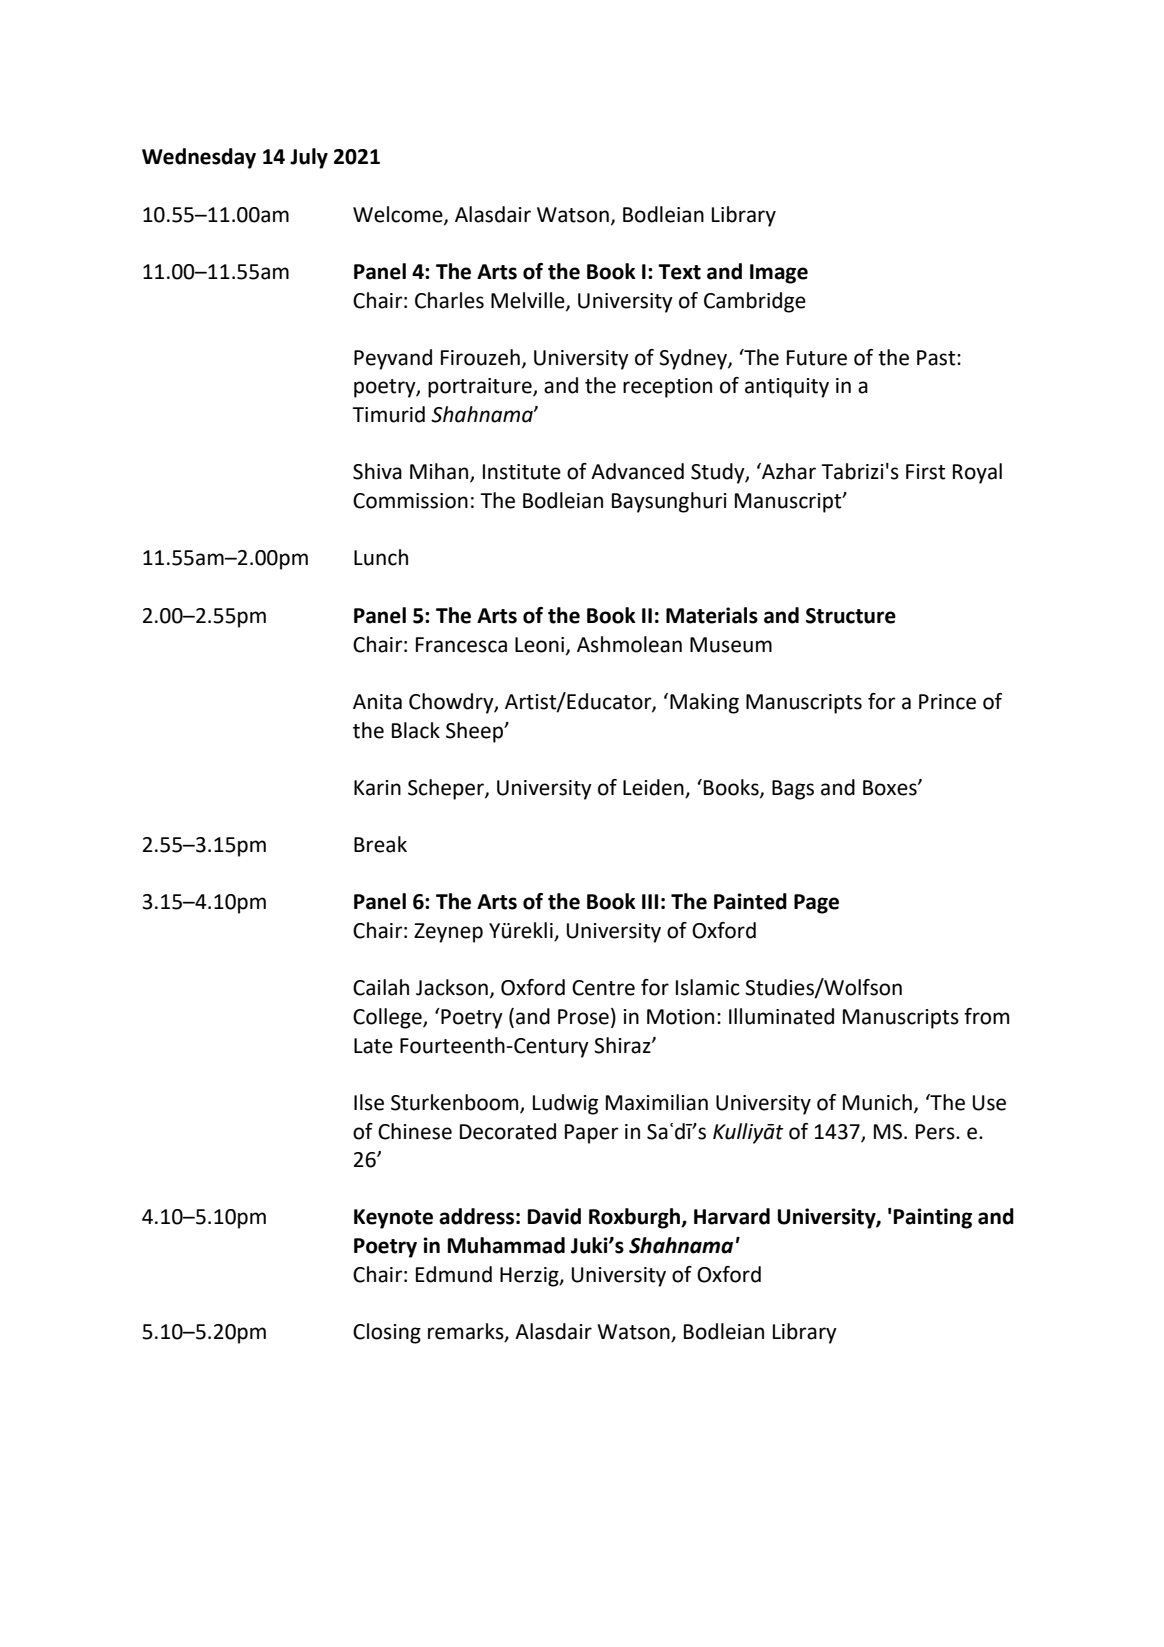  What do you see at coordinates (583, 1017) in the page?
I see `Prose` at bounding box center [583, 1017].
